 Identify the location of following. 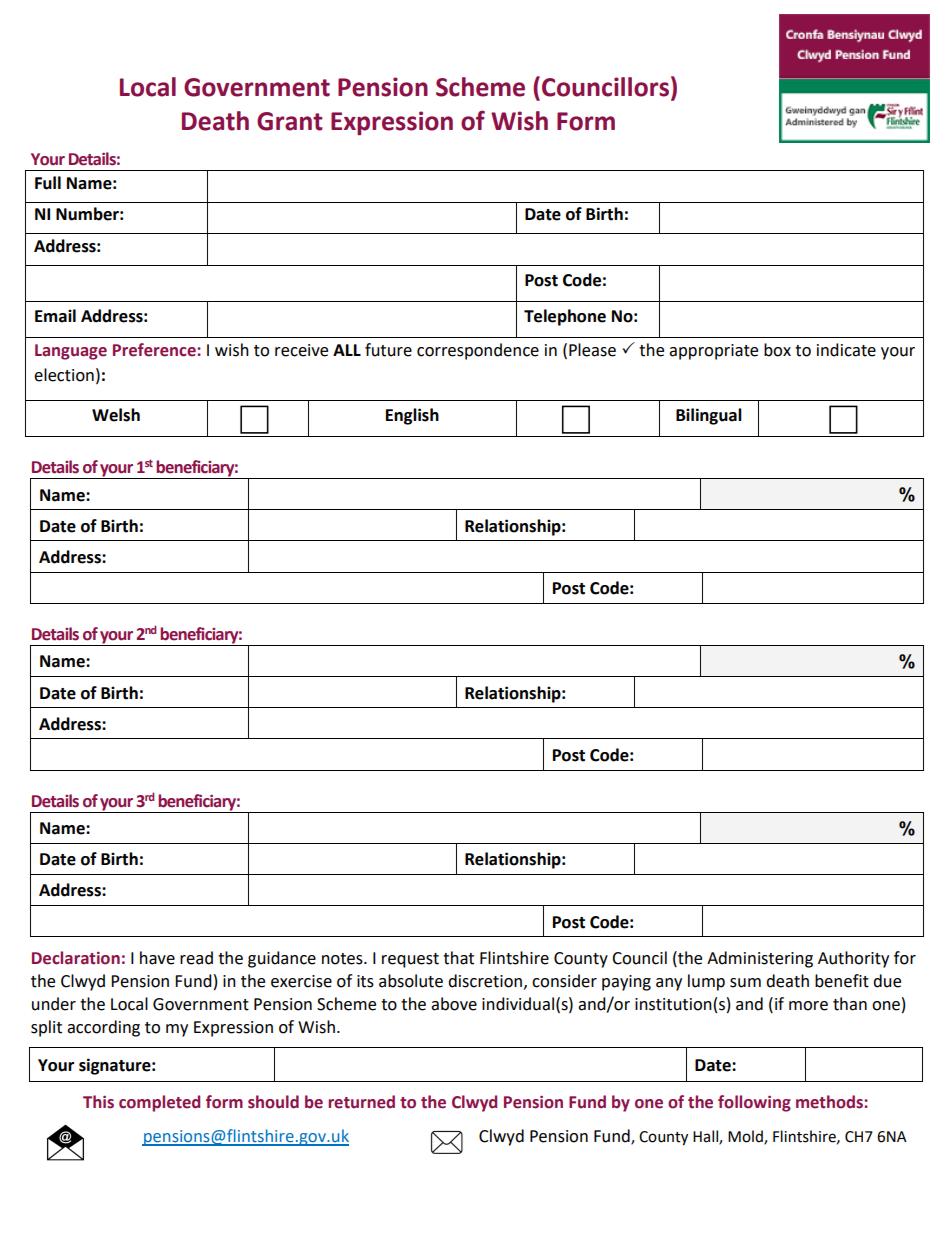
(754, 1103).
